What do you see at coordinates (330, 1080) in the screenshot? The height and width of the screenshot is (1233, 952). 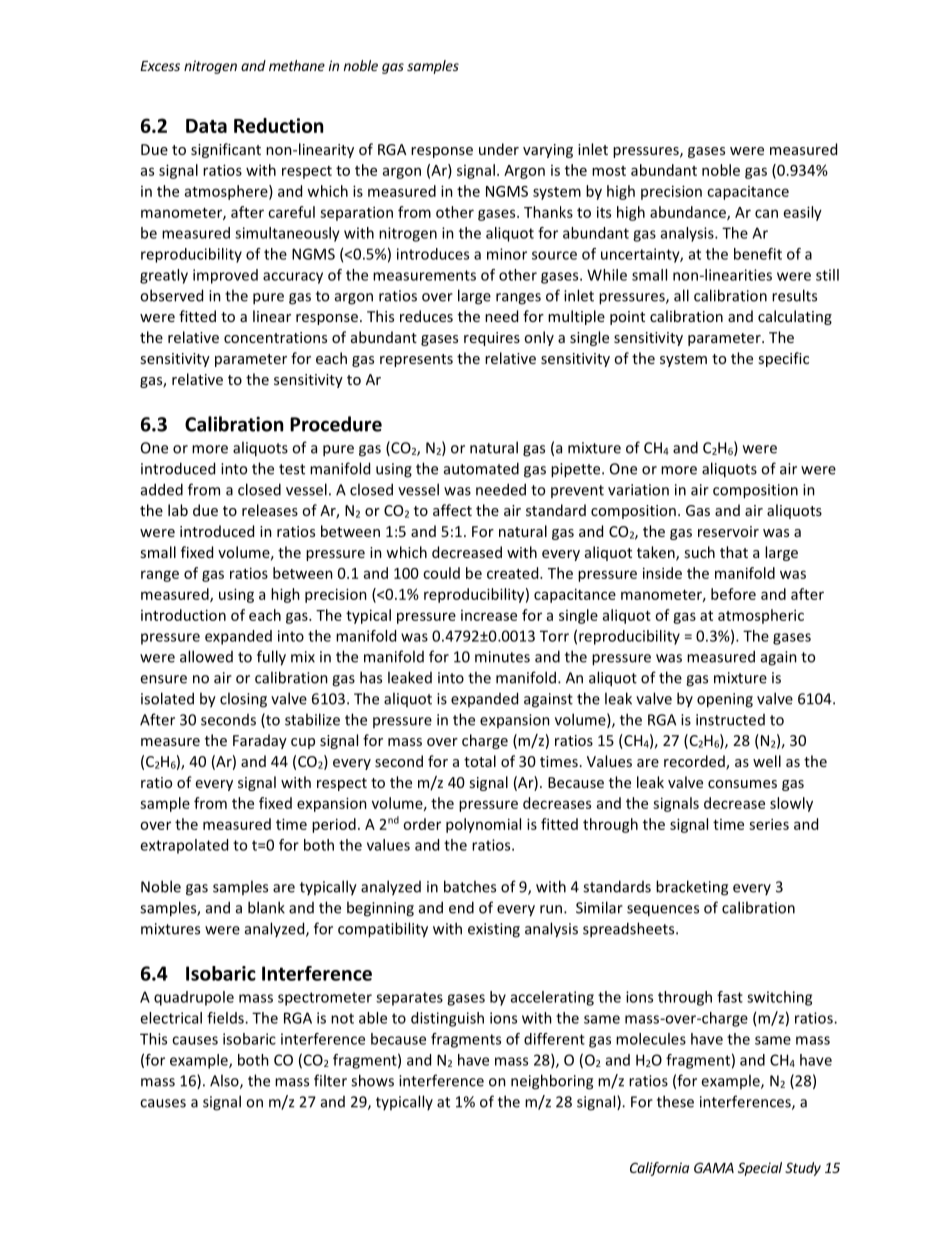 I see `filter` at bounding box center [330, 1080].
